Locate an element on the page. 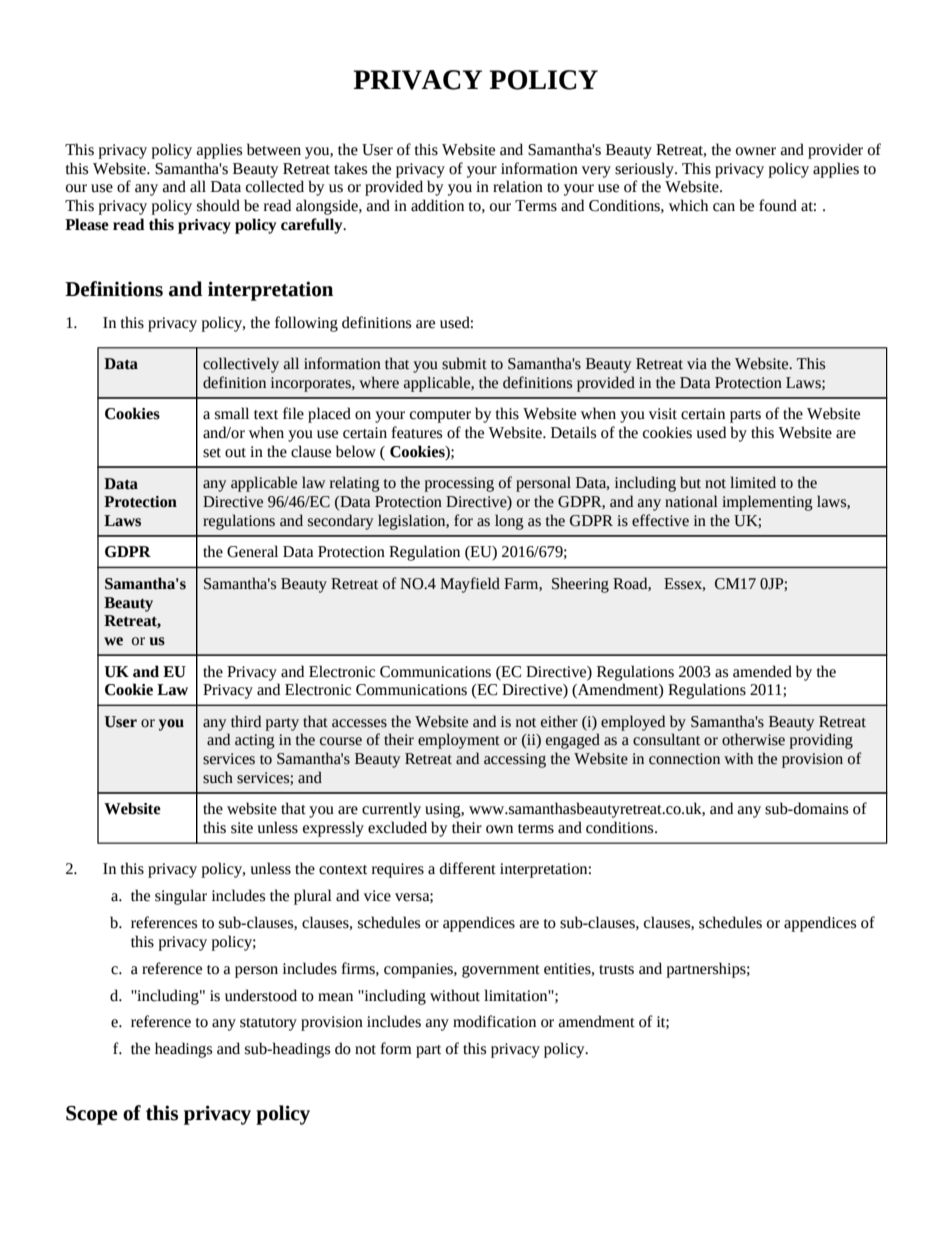 The width and height of the document is (952, 1233). Mayfield is located at coordinates (470, 585).
